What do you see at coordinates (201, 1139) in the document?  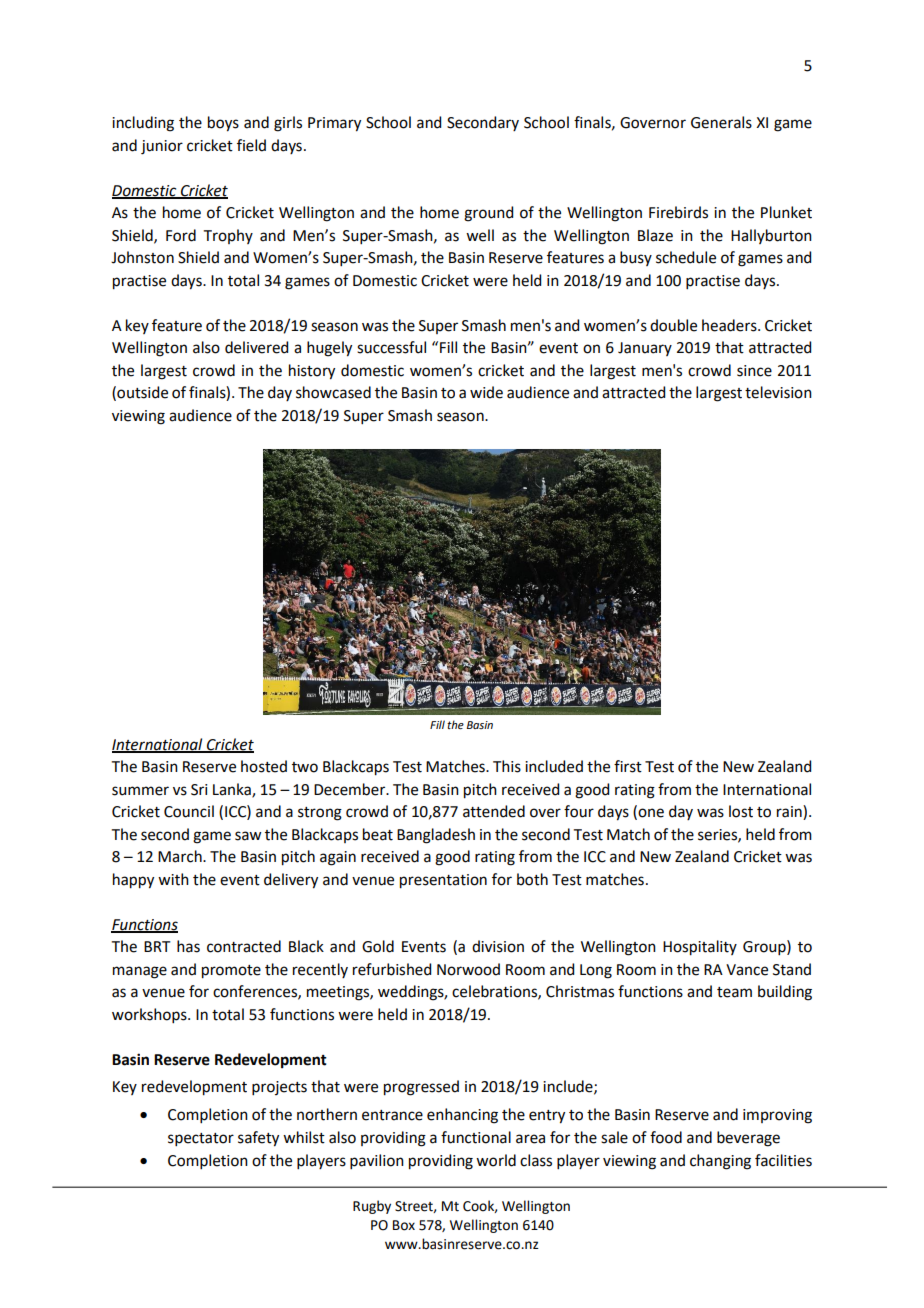 I see `spectator` at bounding box center [201, 1139].
